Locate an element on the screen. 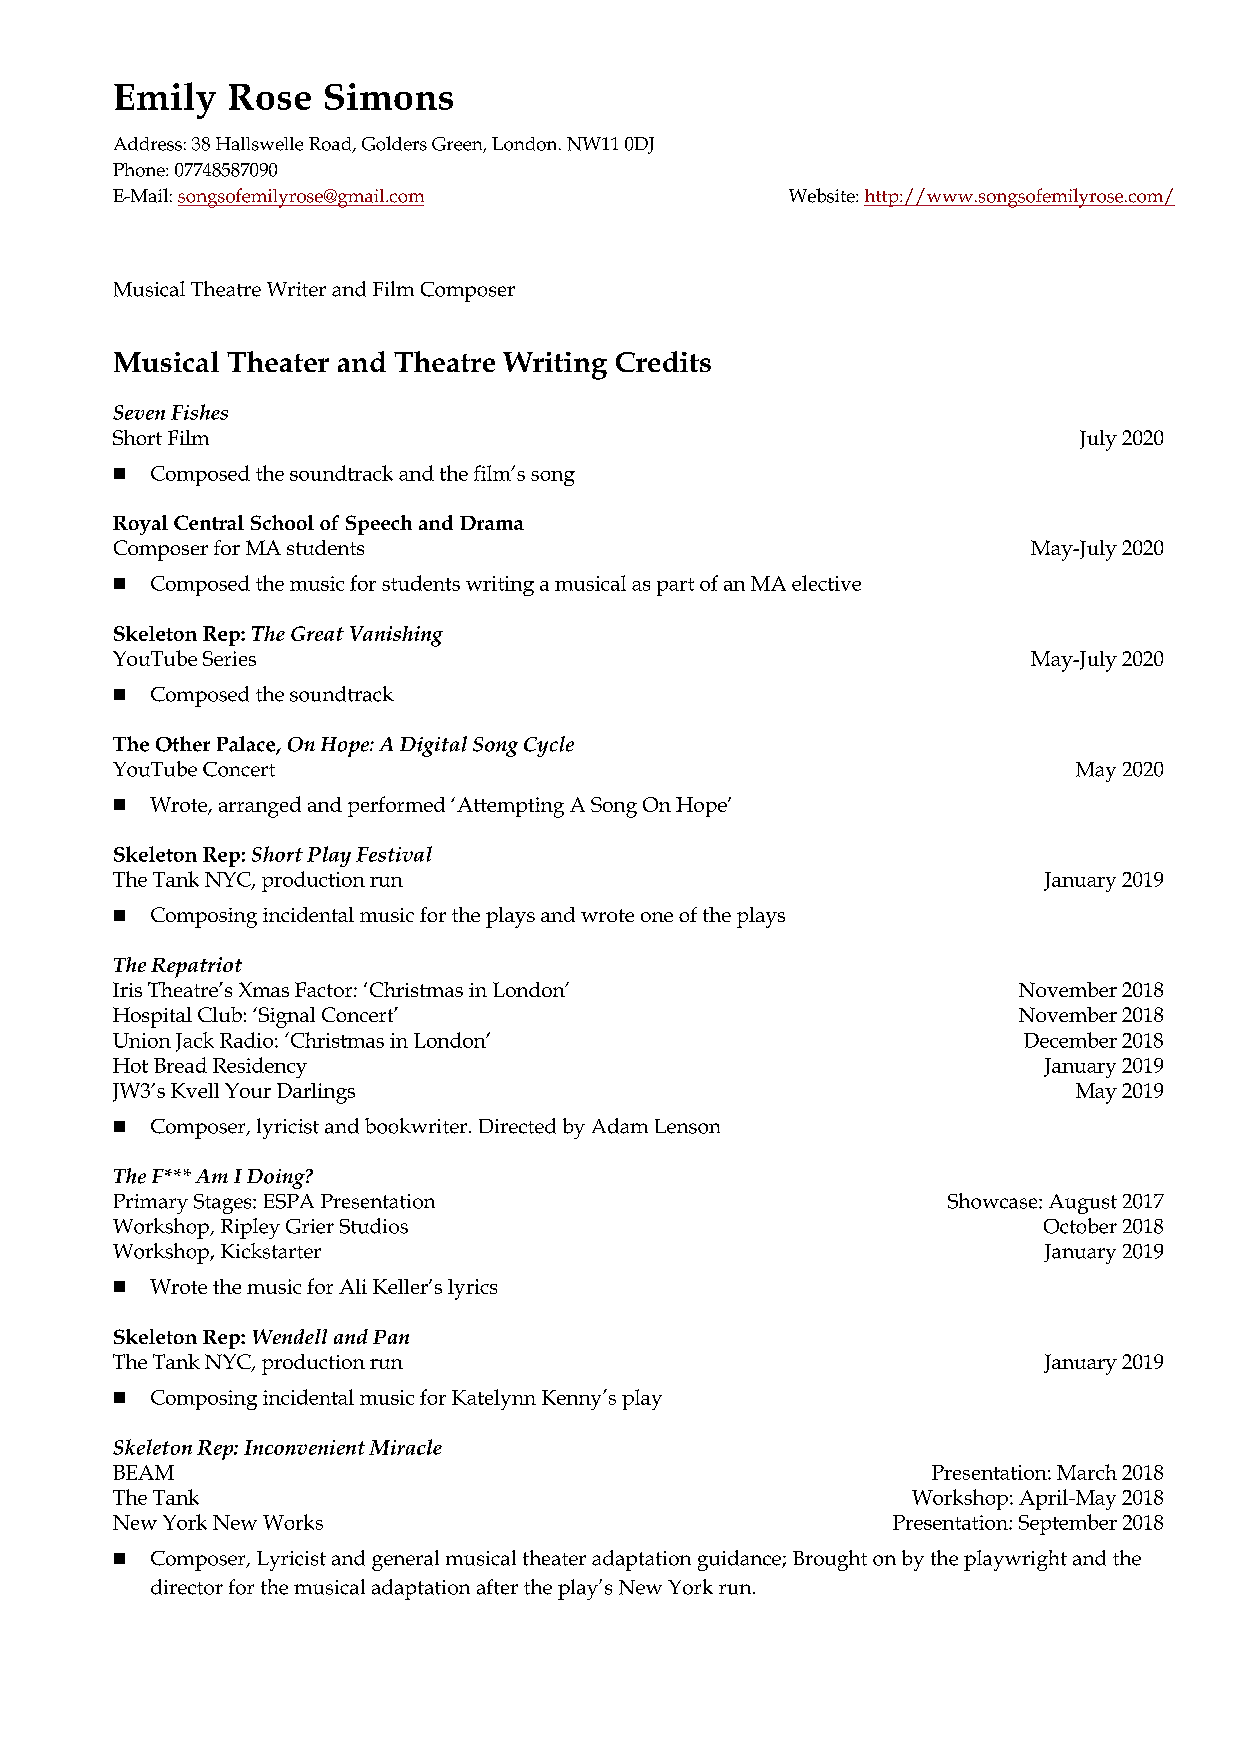 The width and height of the screenshot is (1241, 1756). Attempting is located at coordinates (510, 807).
